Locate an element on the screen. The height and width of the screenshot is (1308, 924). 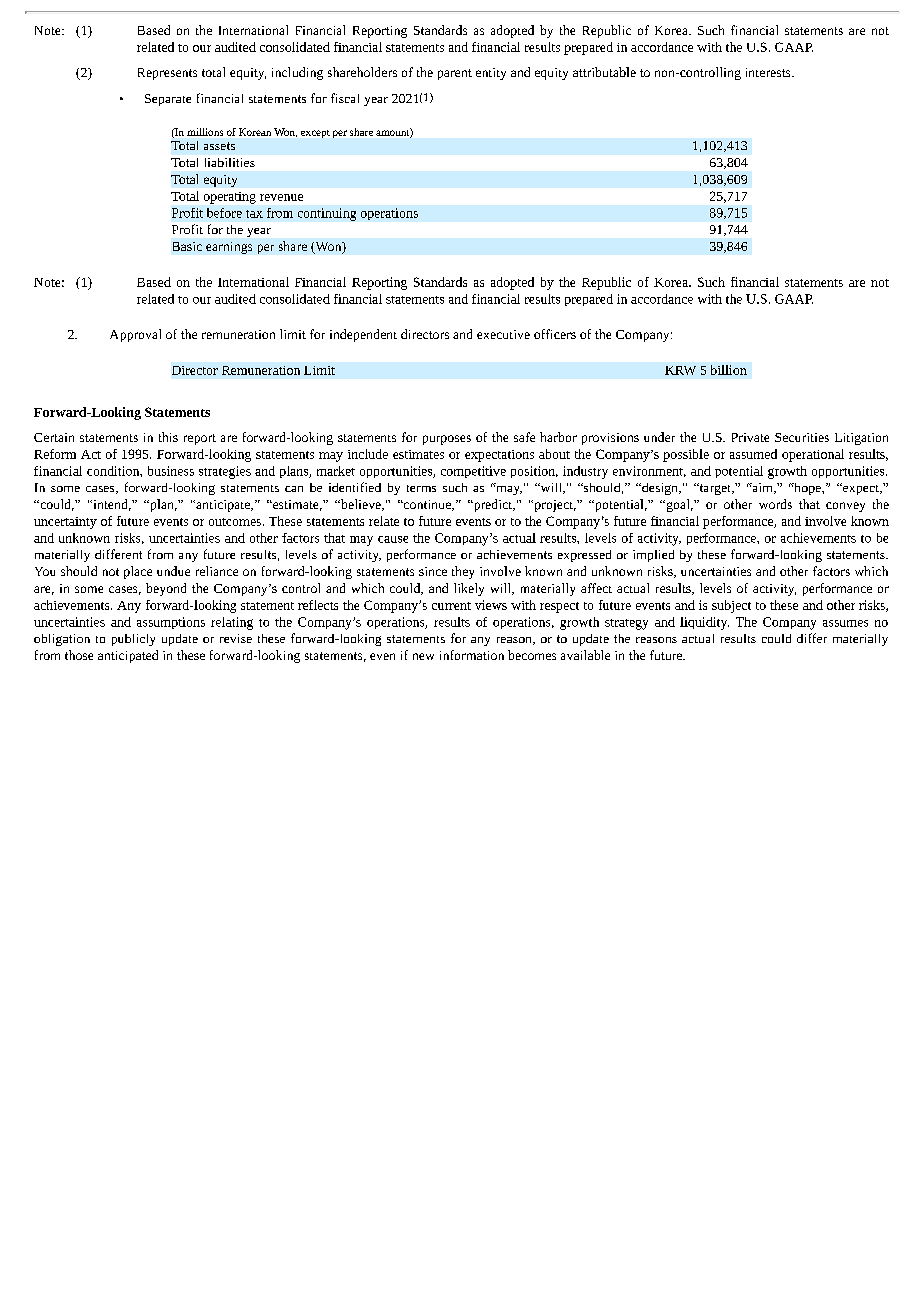
Approval is located at coordinates (135, 335).
